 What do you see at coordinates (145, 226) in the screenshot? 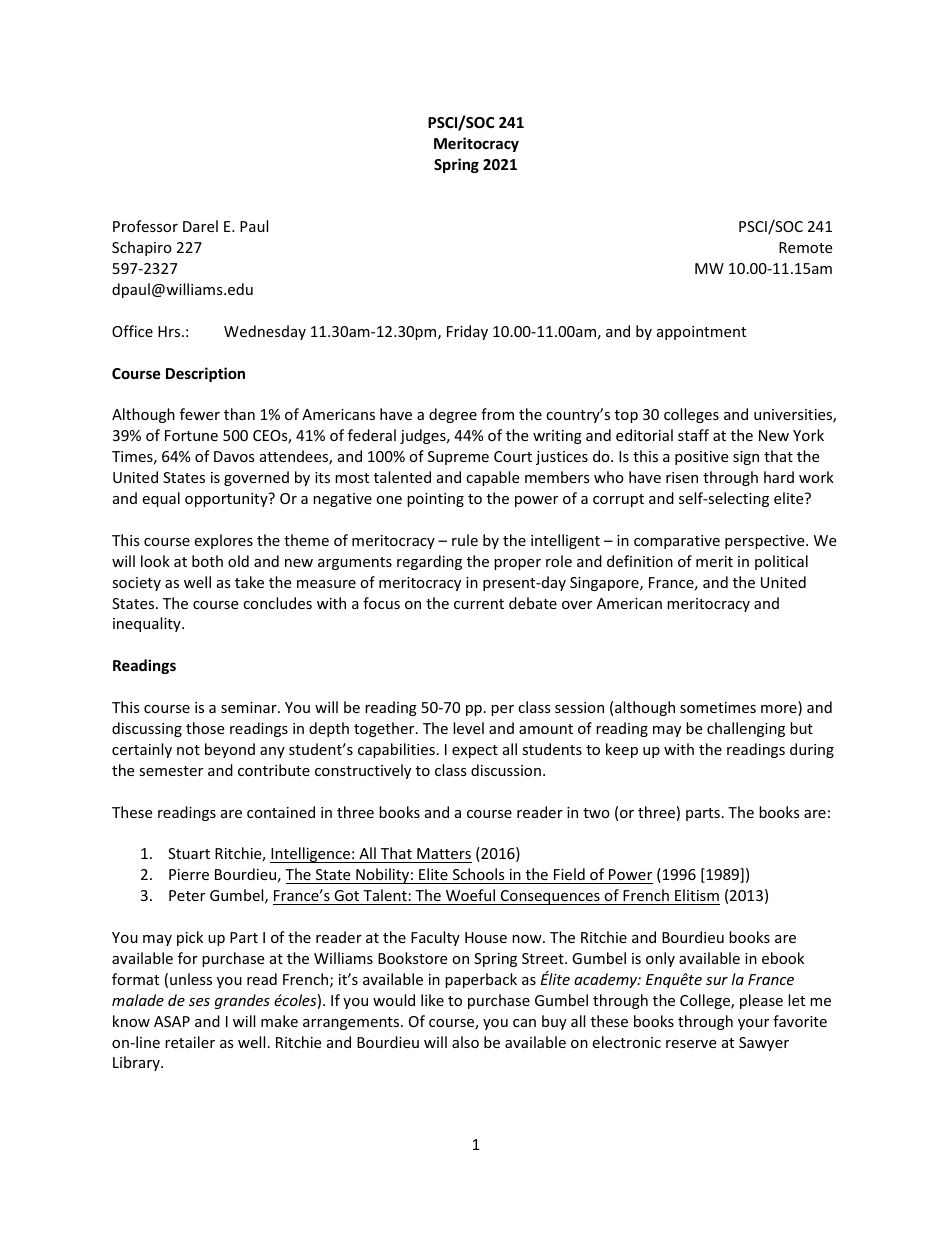
I see `Professor` at bounding box center [145, 226].
